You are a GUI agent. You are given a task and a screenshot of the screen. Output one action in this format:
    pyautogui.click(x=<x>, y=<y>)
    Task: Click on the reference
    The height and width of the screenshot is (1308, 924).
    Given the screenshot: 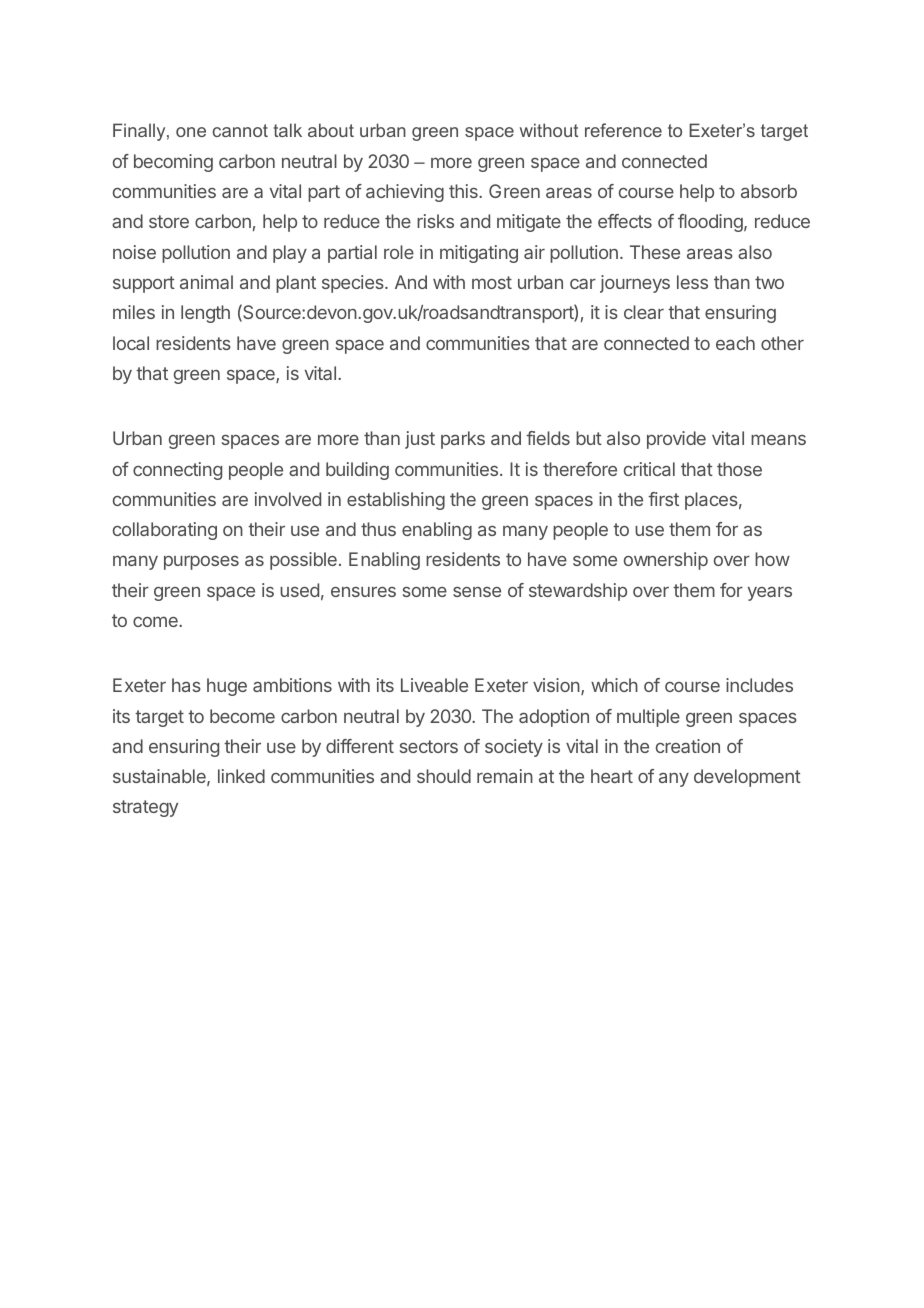 What is the action you would take?
    pyautogui.click(x=623, y=130)
